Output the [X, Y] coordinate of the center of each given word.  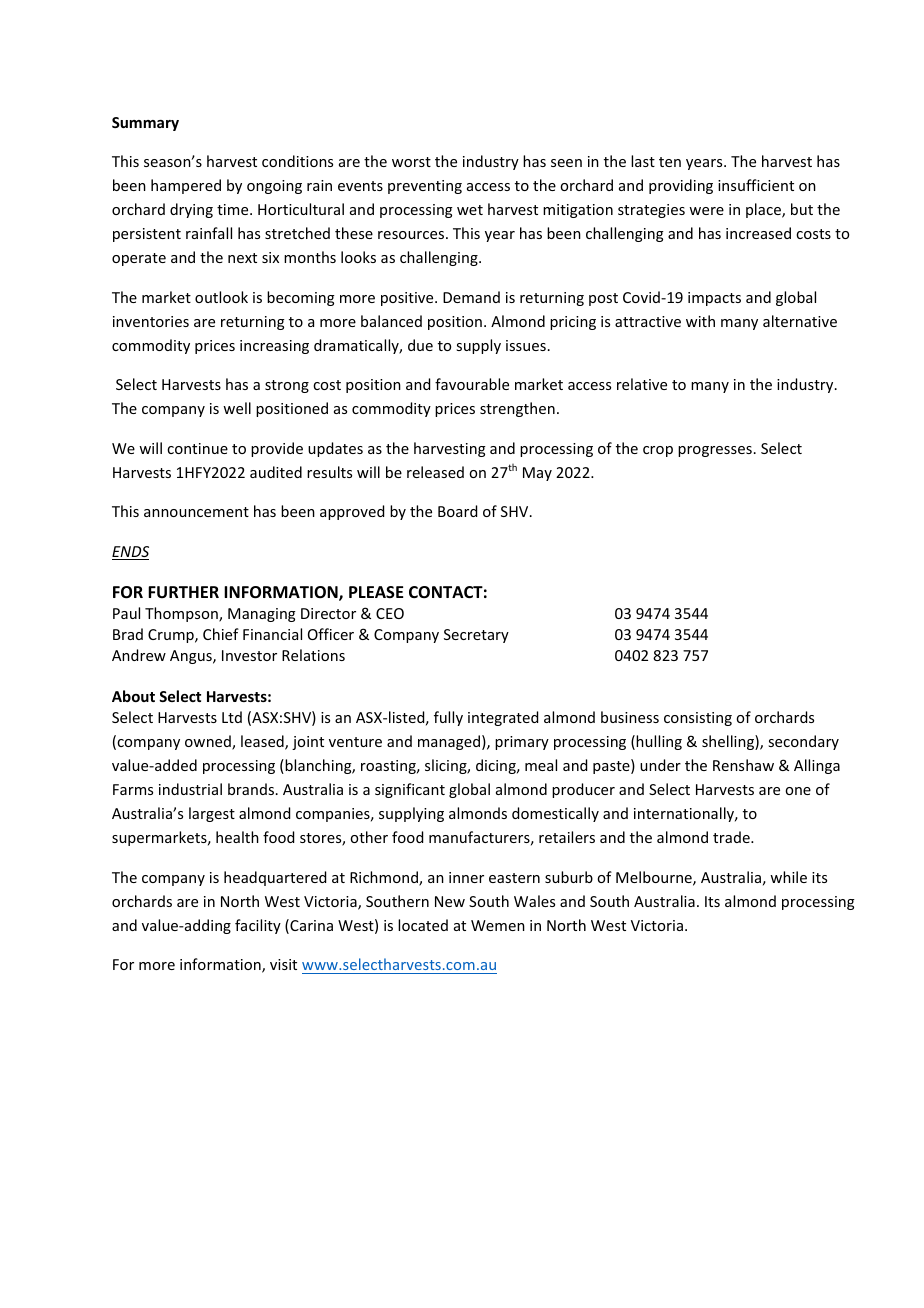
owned [209, 742]
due [420, 345]
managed [449, 742]
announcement [196, 512]
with [700, 321]
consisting [698, 719]
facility [258, 926]
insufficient [756, 185]
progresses [715, 451]
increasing [274, 347]
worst [411, 162]
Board [457, 511]
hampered [186, 186]
